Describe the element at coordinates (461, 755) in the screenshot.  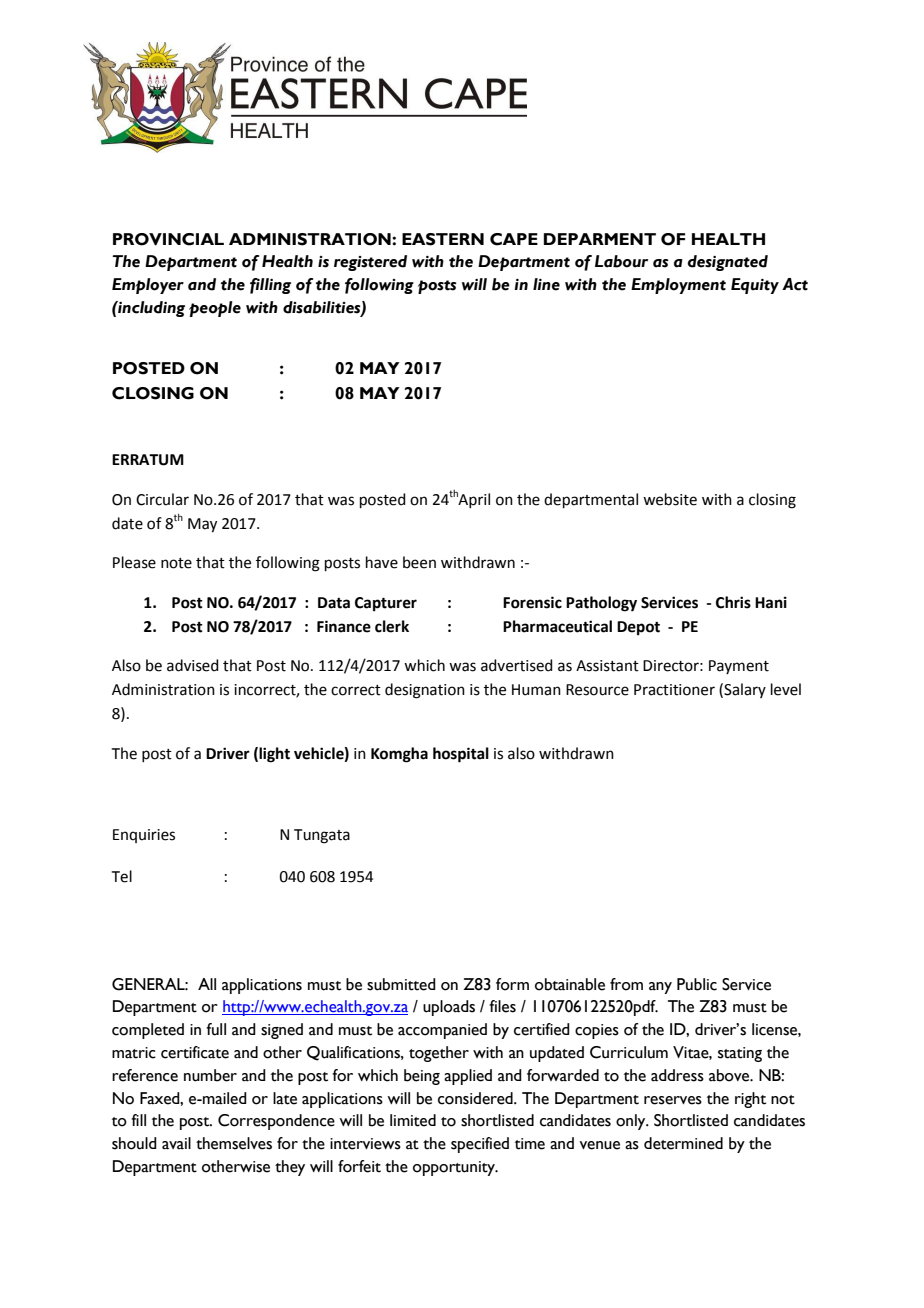
I see `hospital` at that location.
